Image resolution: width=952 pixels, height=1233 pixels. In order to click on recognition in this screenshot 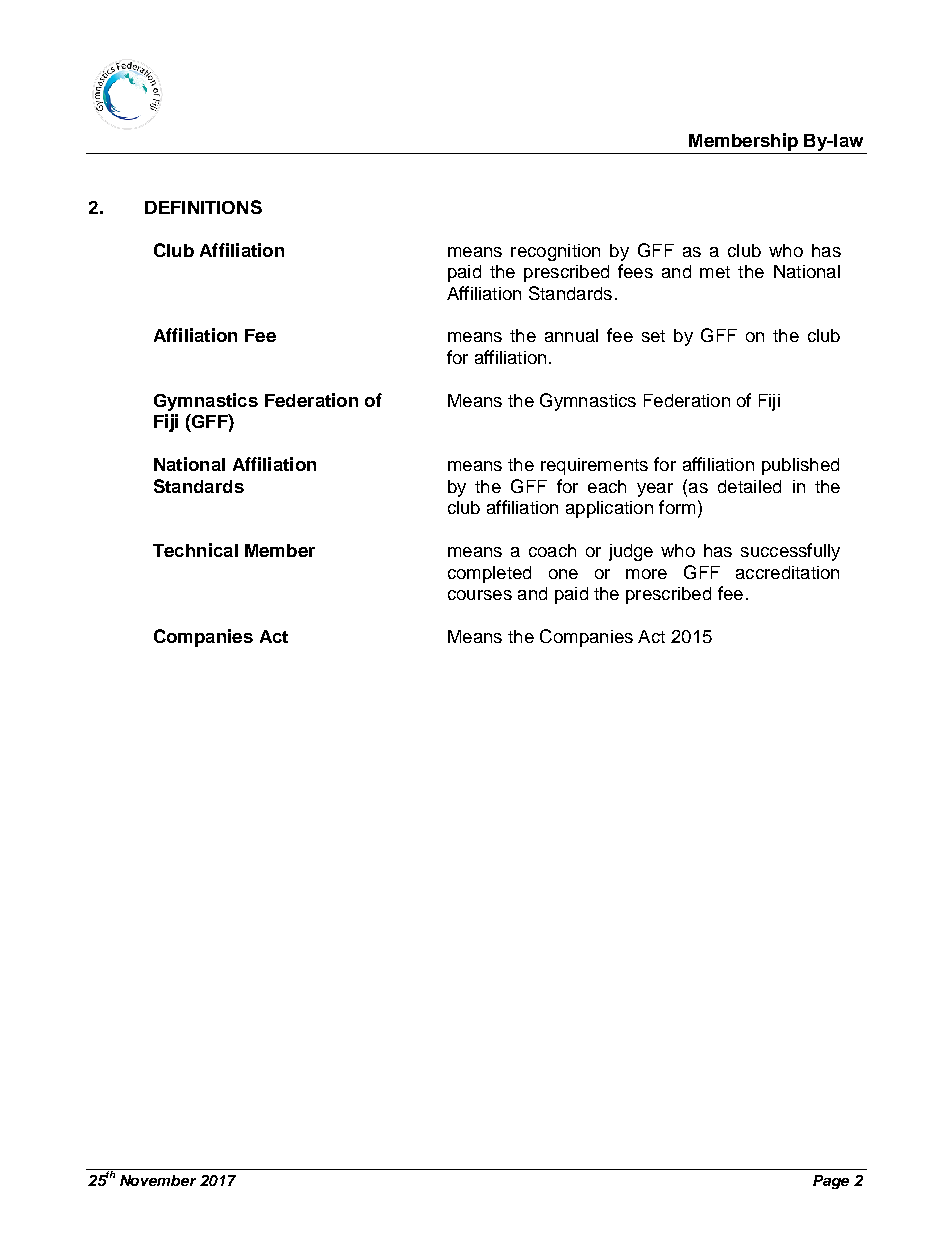, I will do `click(555, 252)`.
